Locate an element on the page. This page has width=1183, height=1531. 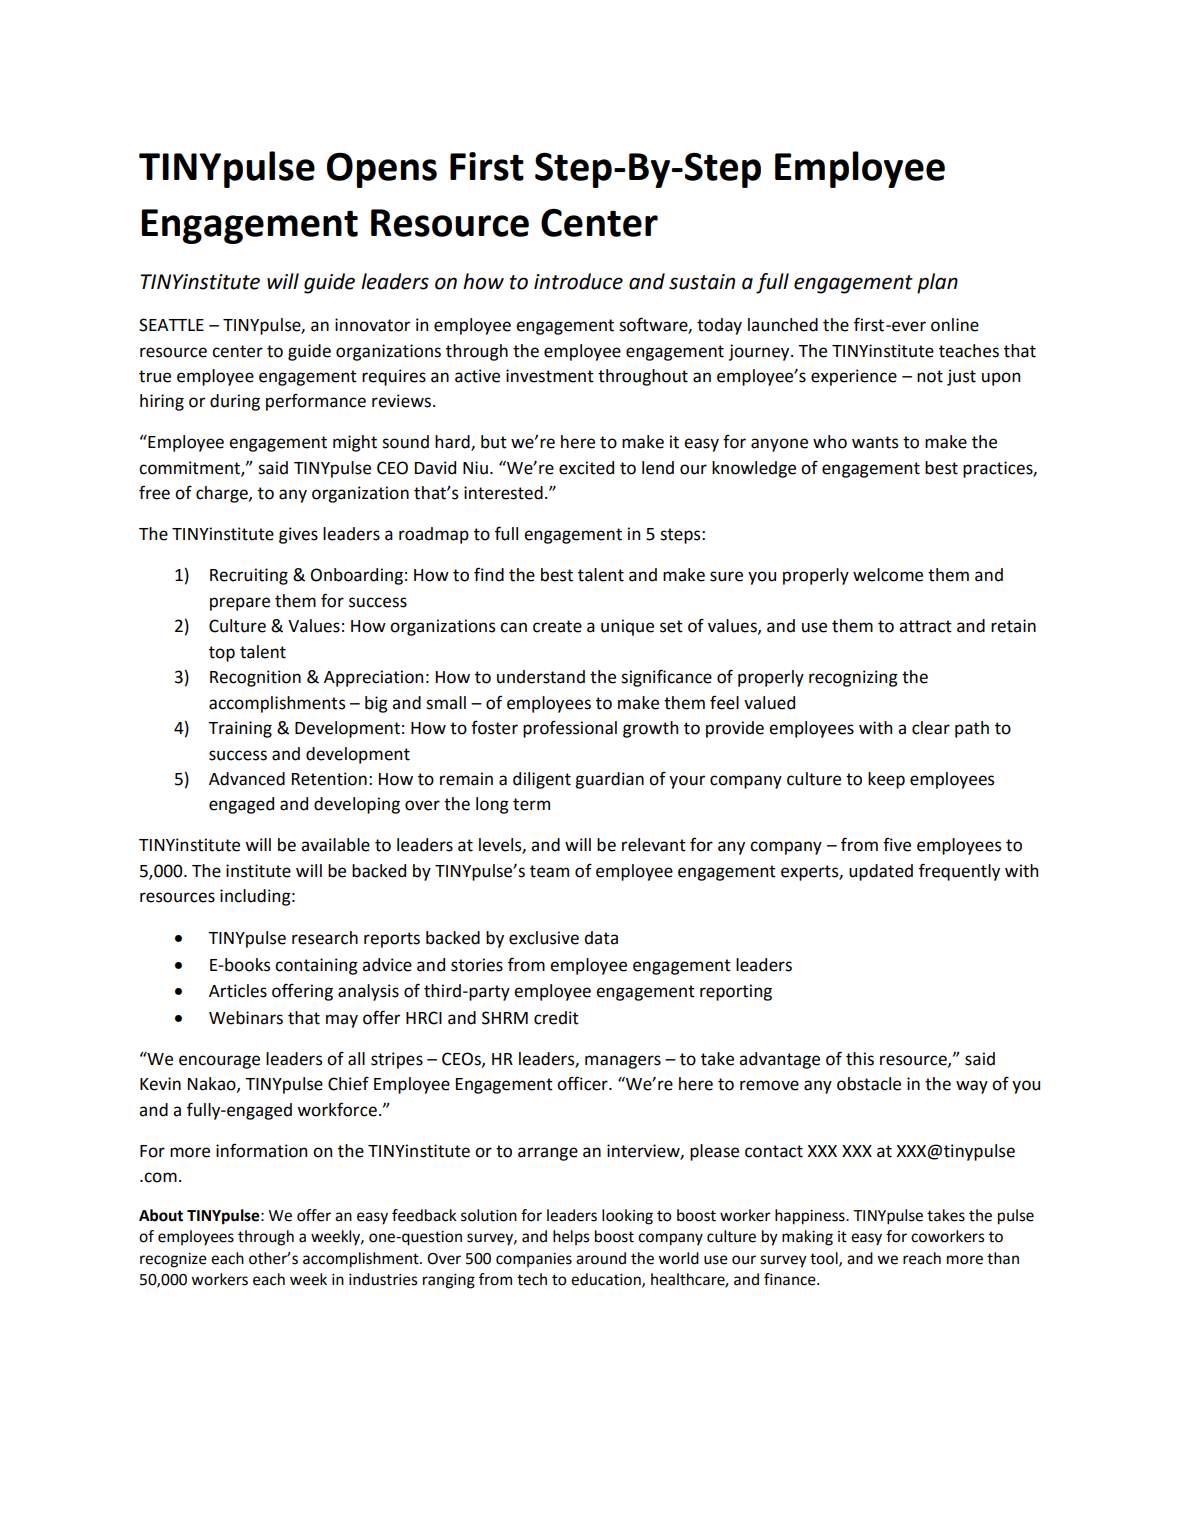
team is located at coordinates (549, 871).
